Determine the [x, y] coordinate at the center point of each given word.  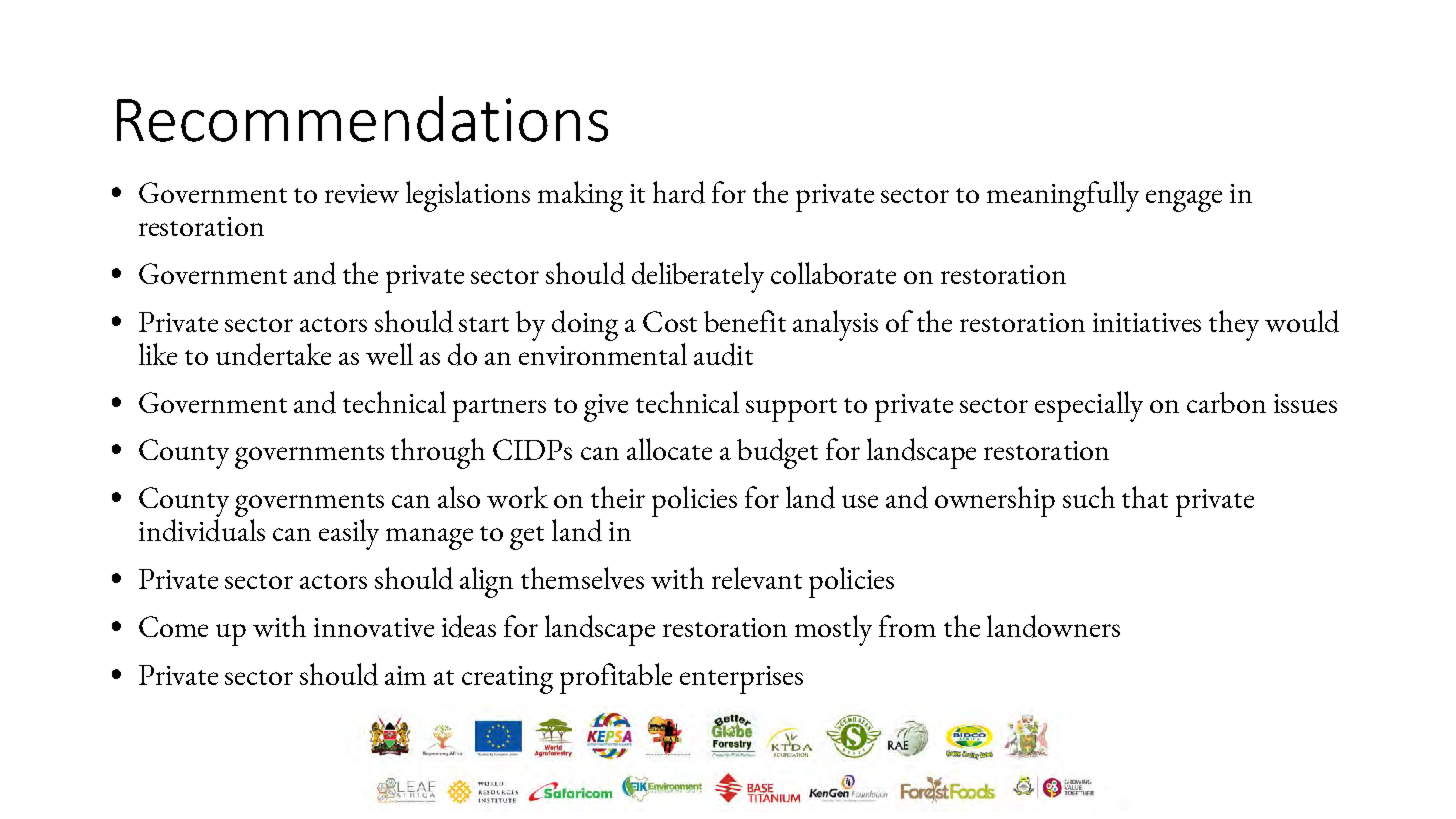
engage [1184, 201]
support [791, 410]
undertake [273, 354]
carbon [1226, 402]
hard [679, 192]
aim [405, 675]
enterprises [741, 680]
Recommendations [362, 119]
